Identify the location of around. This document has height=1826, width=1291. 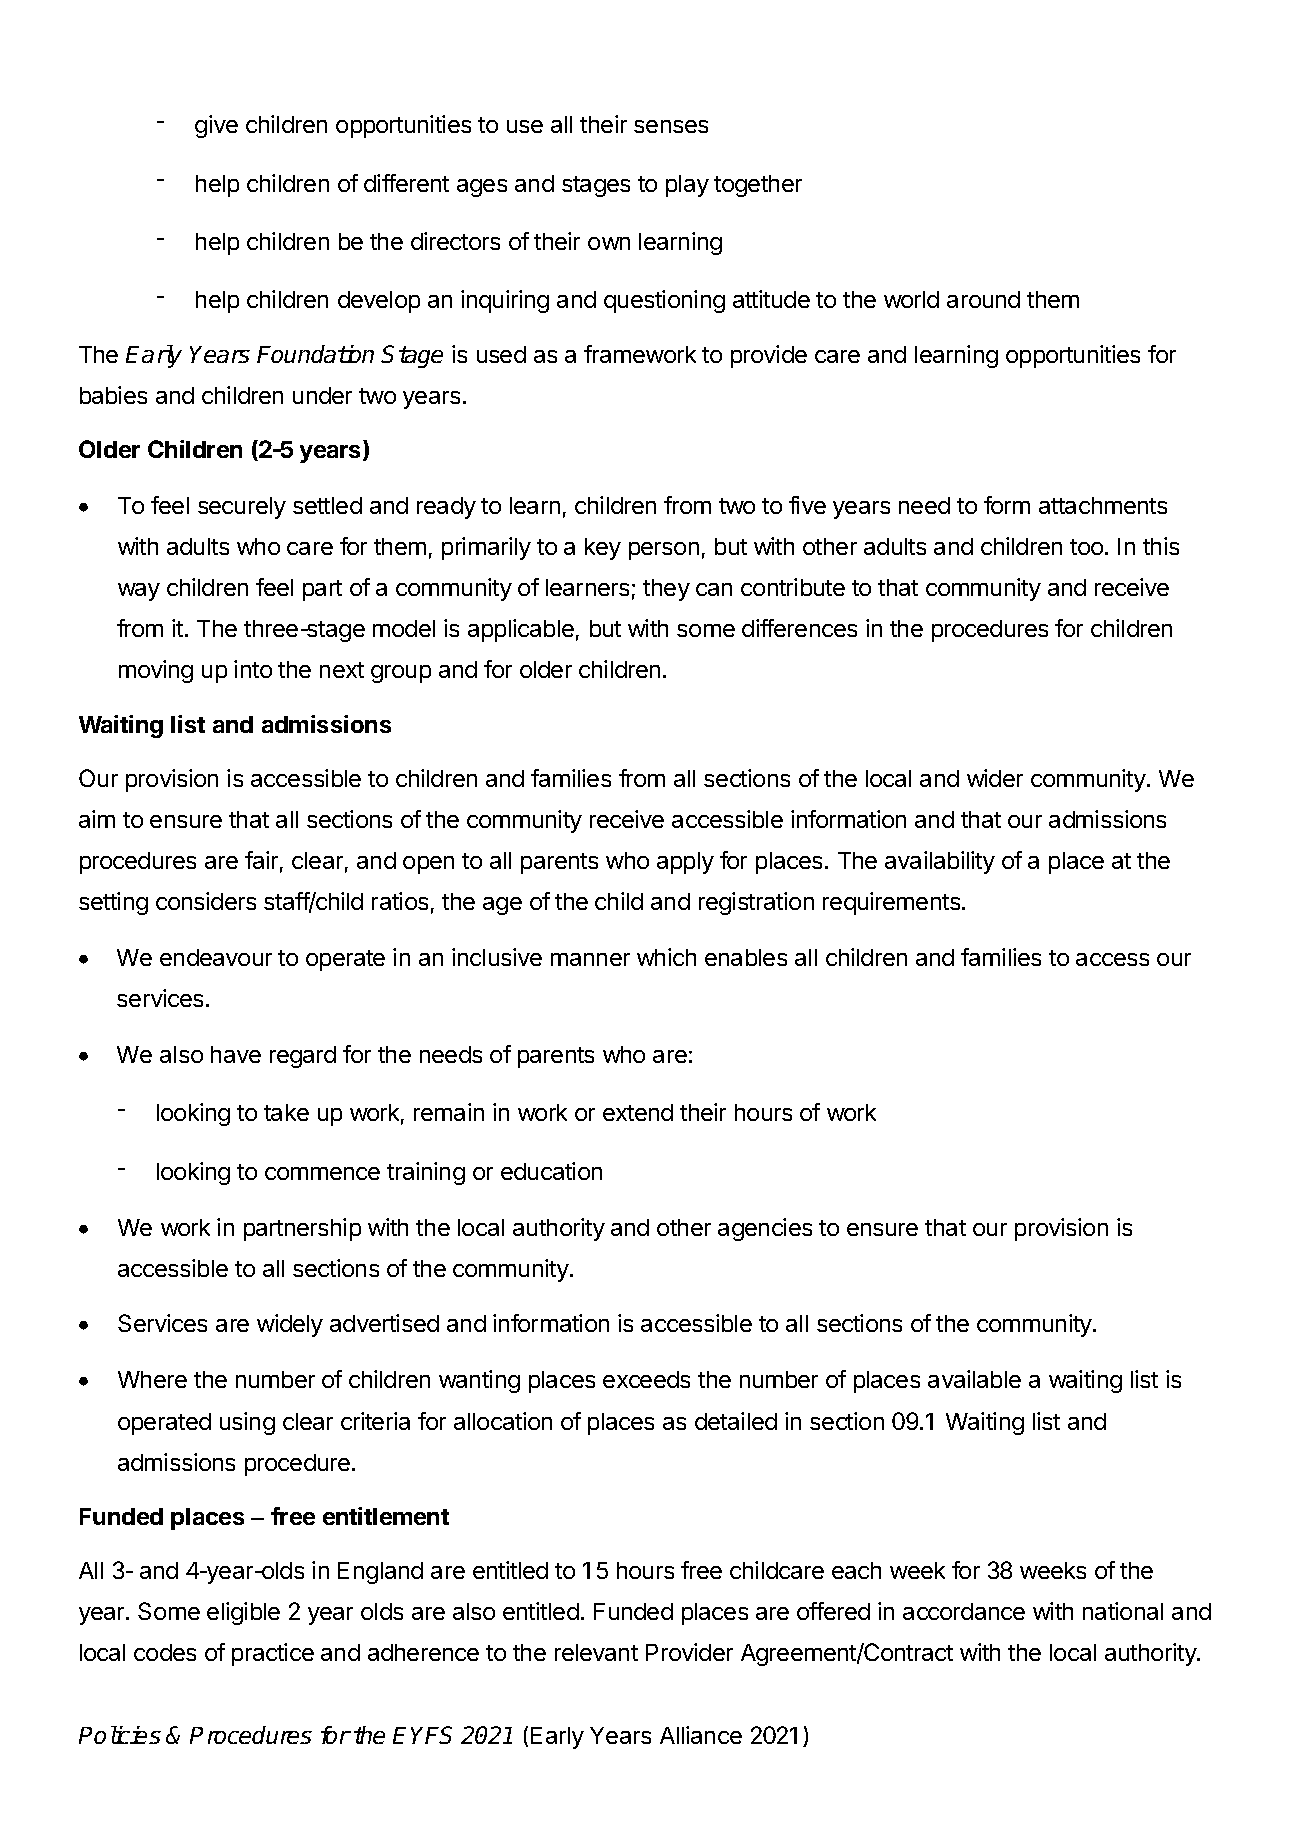
(983, 299).
